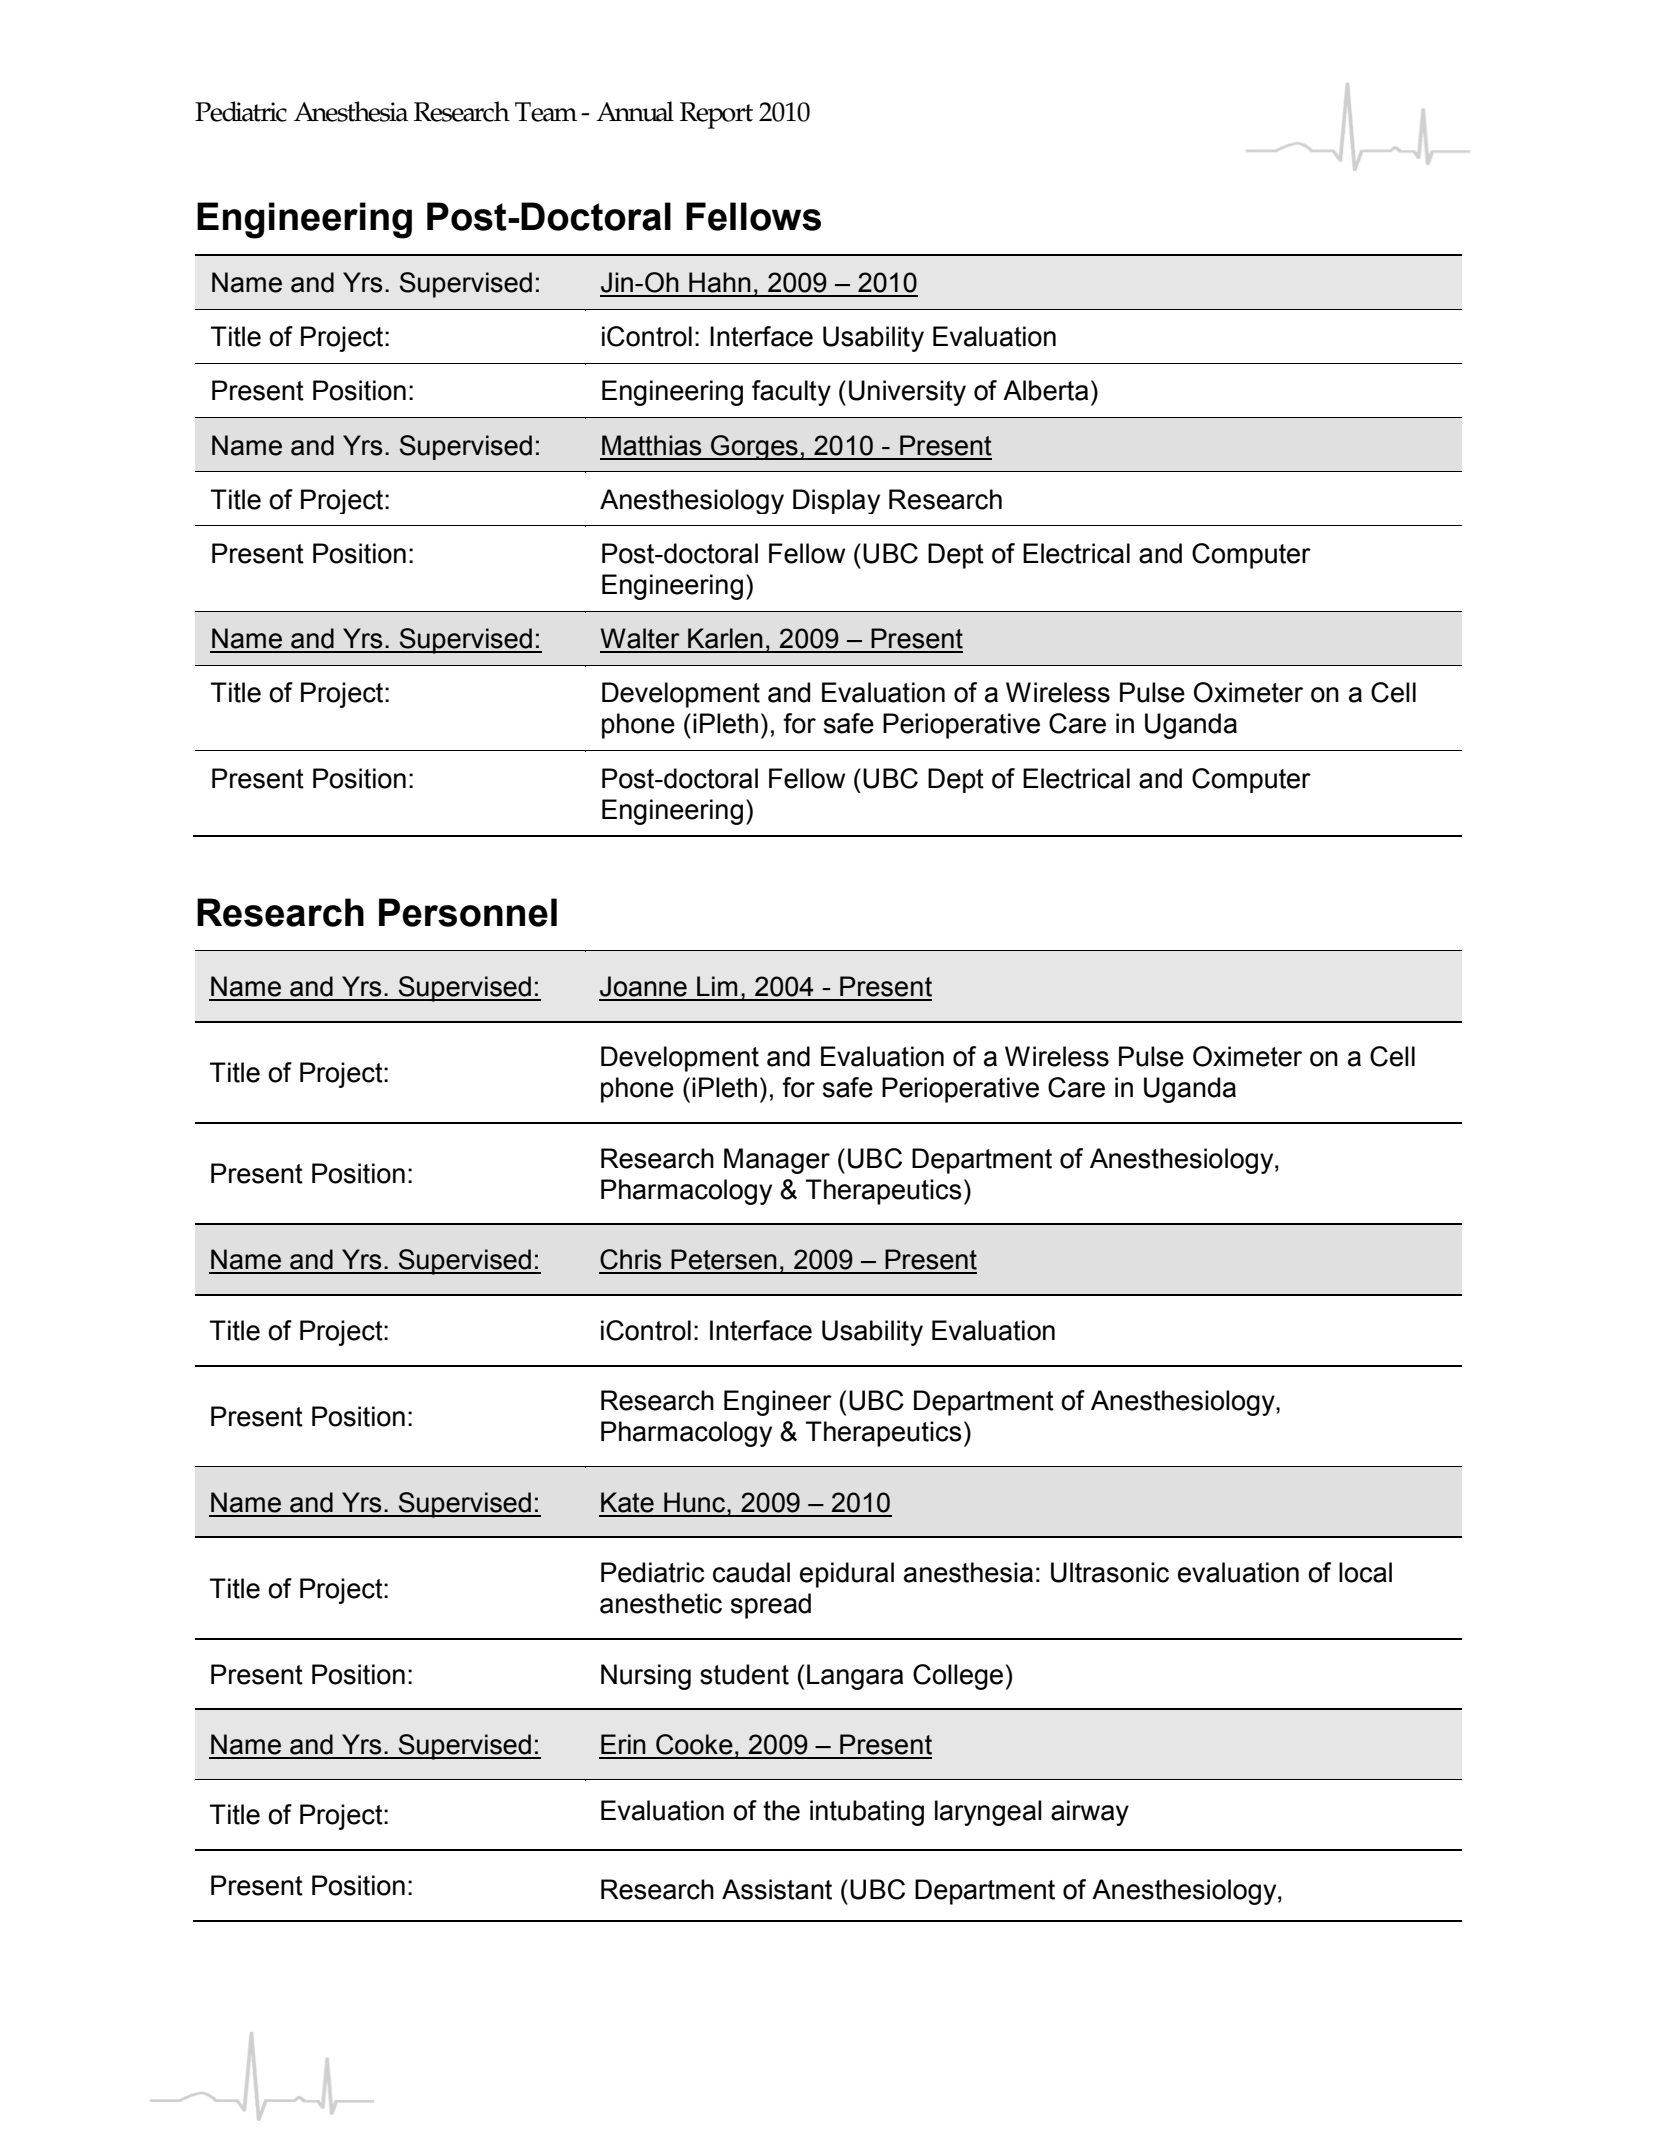 The height and width of the document is (2145, 1657). What do you see at coordinates (643, 986) in the document?
I see `Joanne` at bounding box center [643, 986].
